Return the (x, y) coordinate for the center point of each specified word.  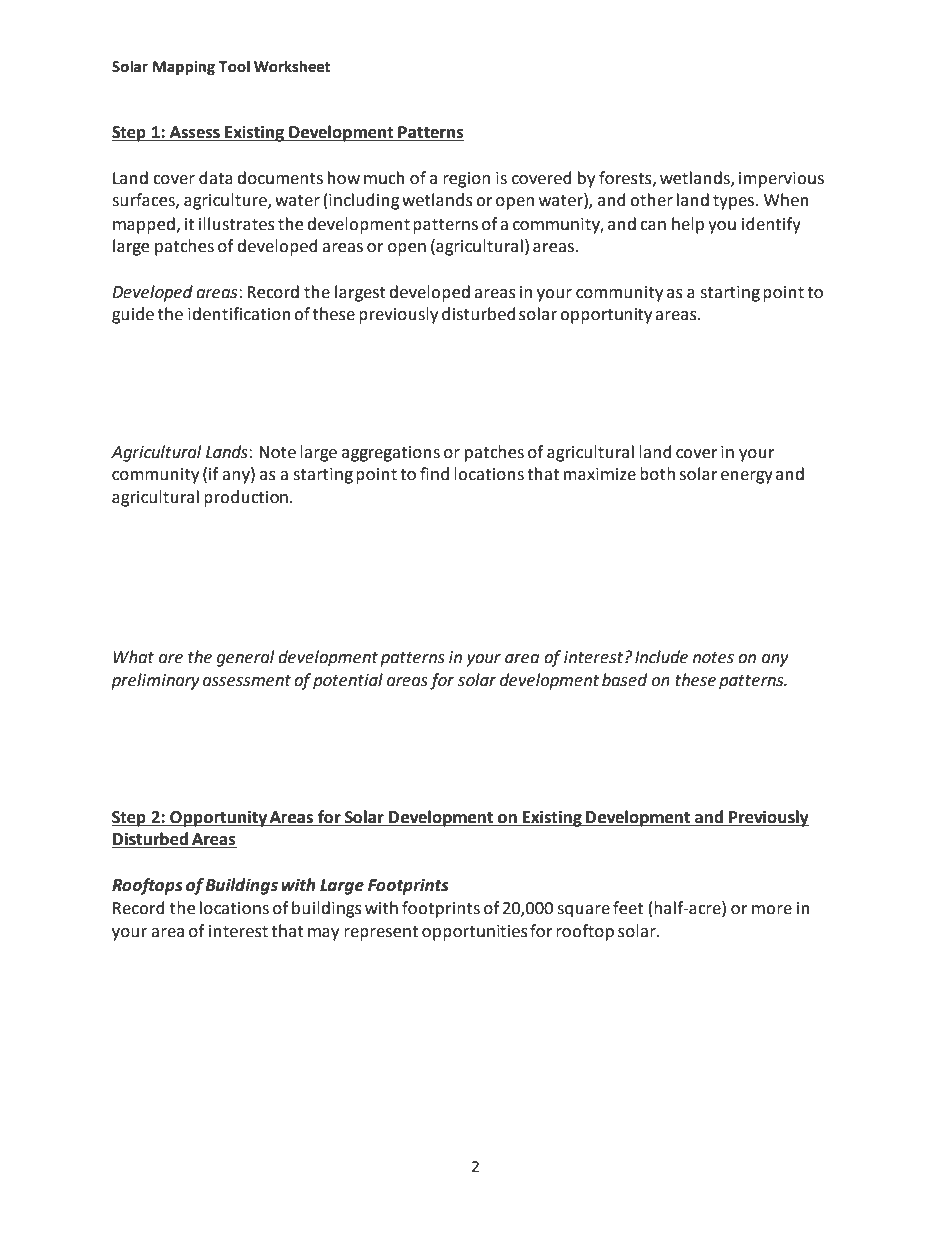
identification (239, 314)
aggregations (391, 454)
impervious (781, 180)
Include (661, 657)
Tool (234, 66)
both (657, 474)
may (323, 934)
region (466, 180)
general (245, 658)
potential (348, 681)
